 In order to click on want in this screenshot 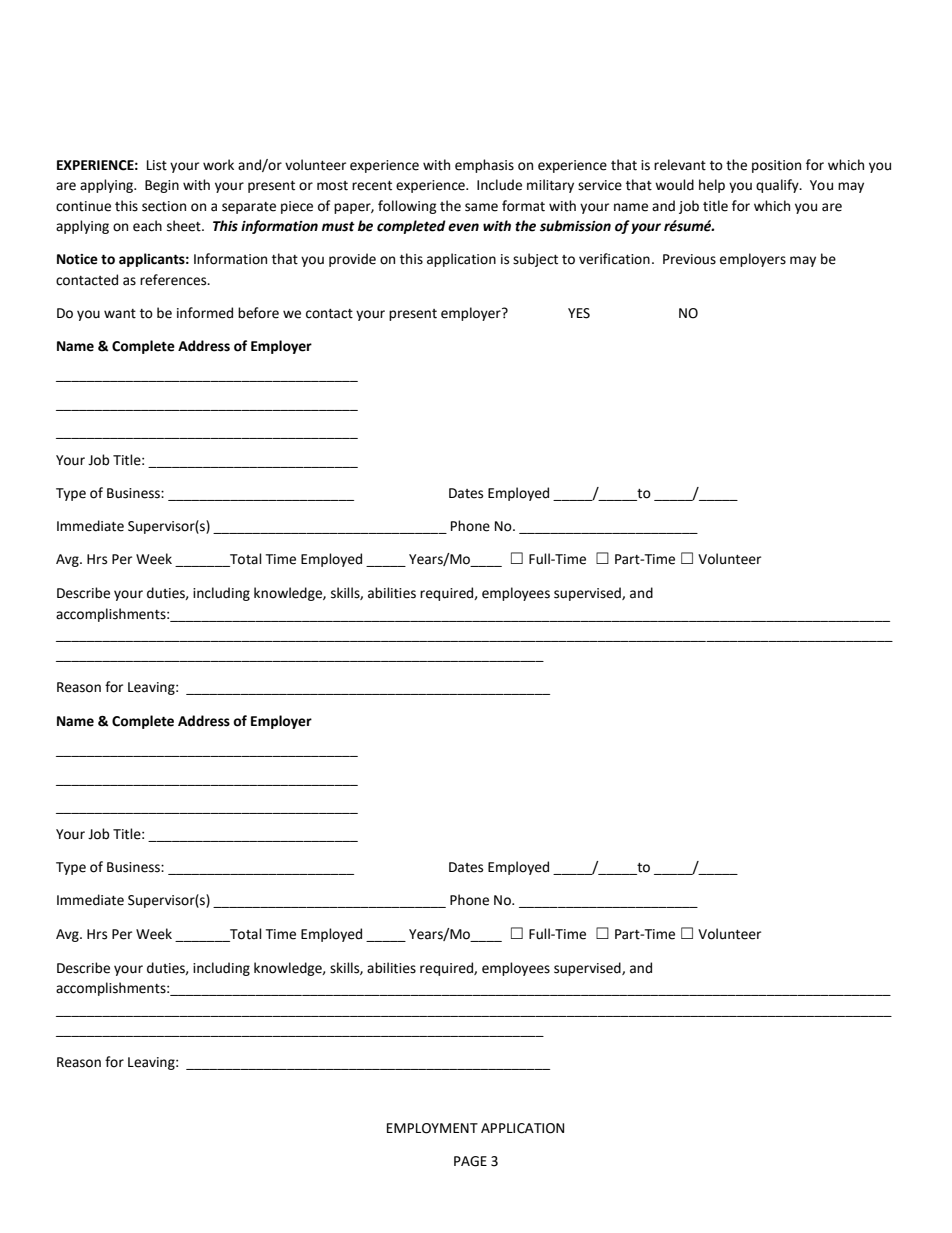, I will do `click(120, 314)`.
